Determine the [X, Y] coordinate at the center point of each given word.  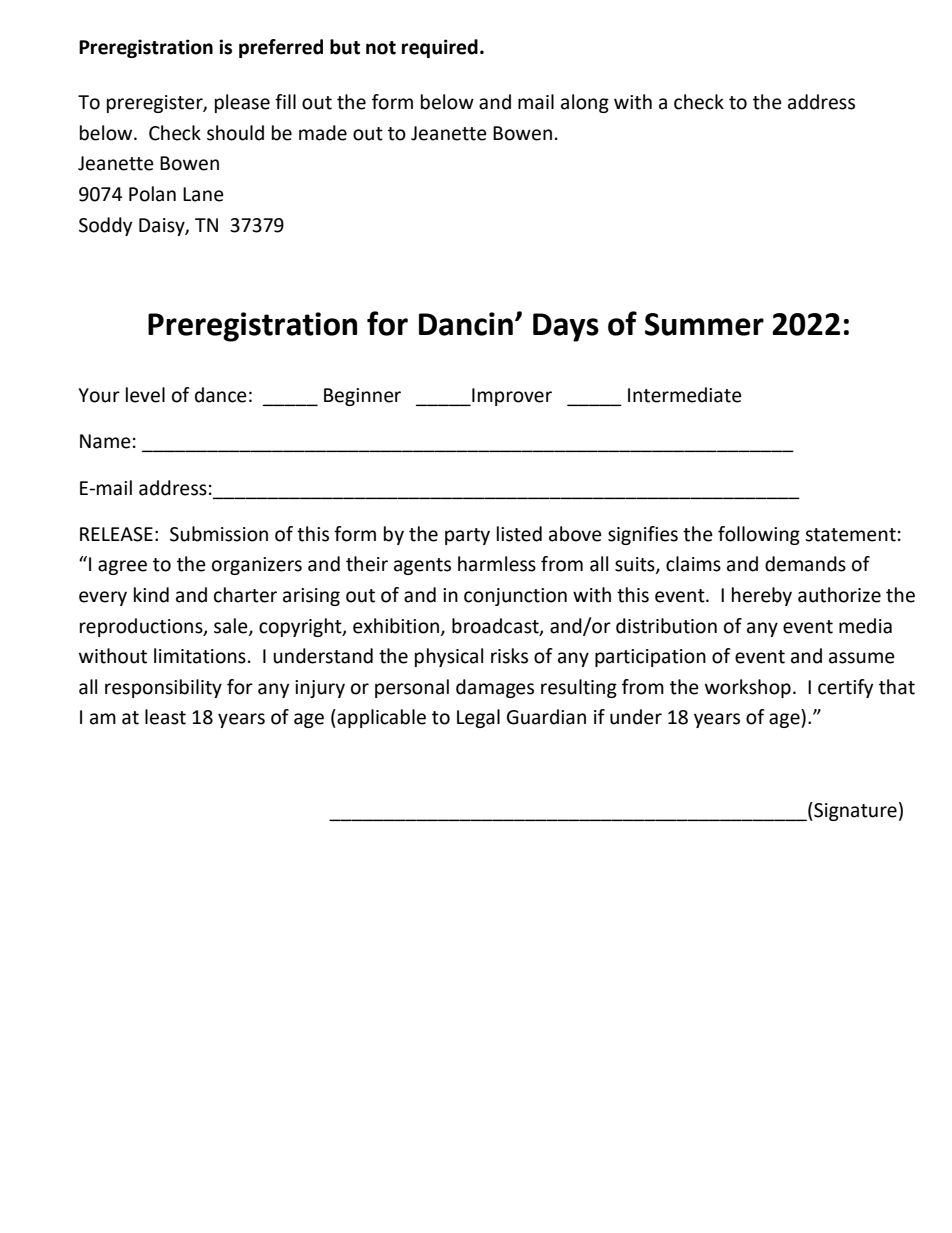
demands [805, 564]
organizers [257, 566]
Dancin [466, 324]
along [585, 103]
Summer [704, 324]
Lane [203, 194]
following [759, 535]
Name [105, 441]
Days [566, 327]
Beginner [362, 397]
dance [221, 395]
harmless [497, 564]
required [440, 48]
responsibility [163, 688]
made [323, 133]
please [242, 103]
